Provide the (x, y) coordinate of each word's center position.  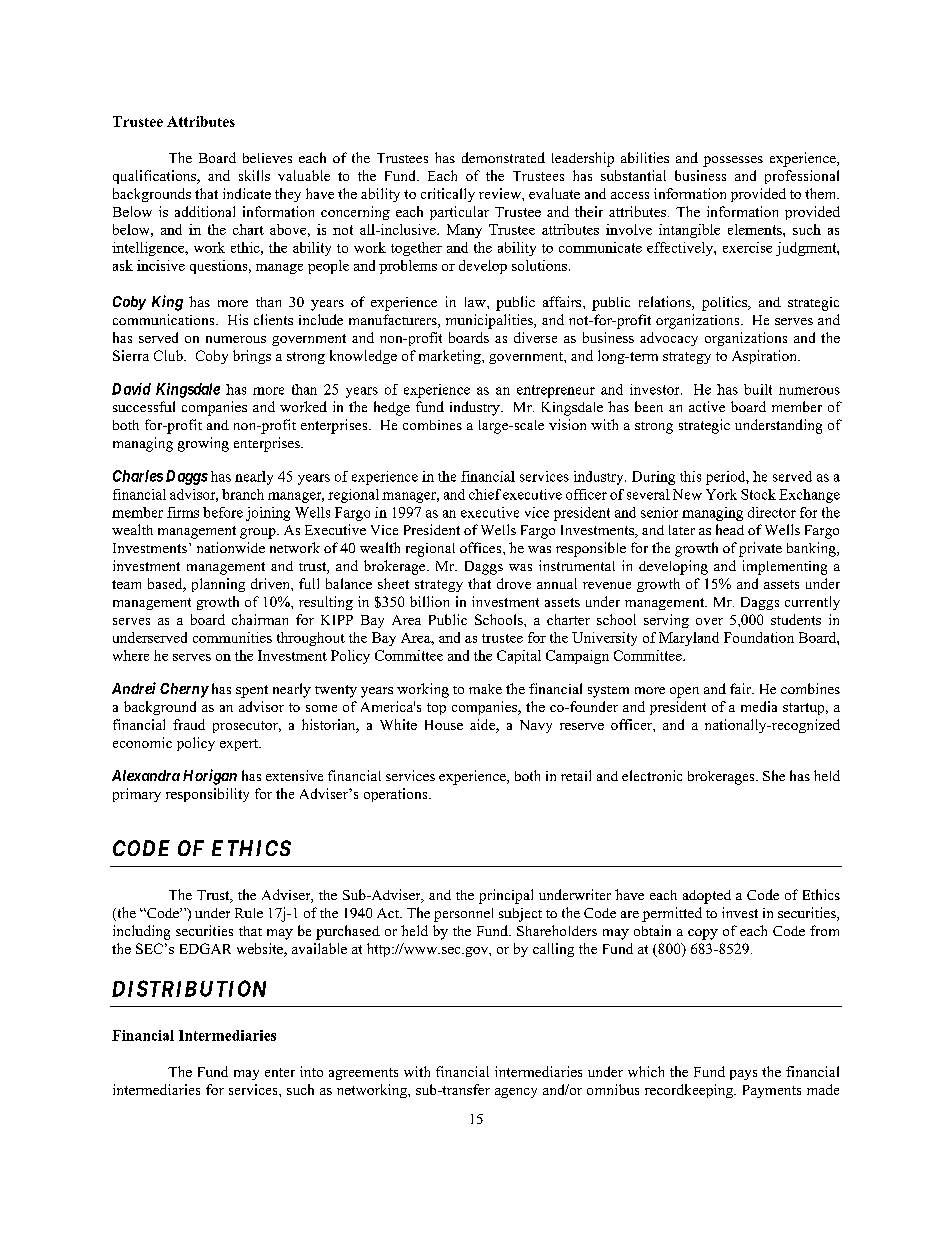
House (444, 725)
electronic (652, 775)
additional (205, 211)
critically (448, 195)
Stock (758, 494)
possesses (733, 161)
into (311, 1071)
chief (485, 494)
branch (243, 494)
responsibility (207, 795)
